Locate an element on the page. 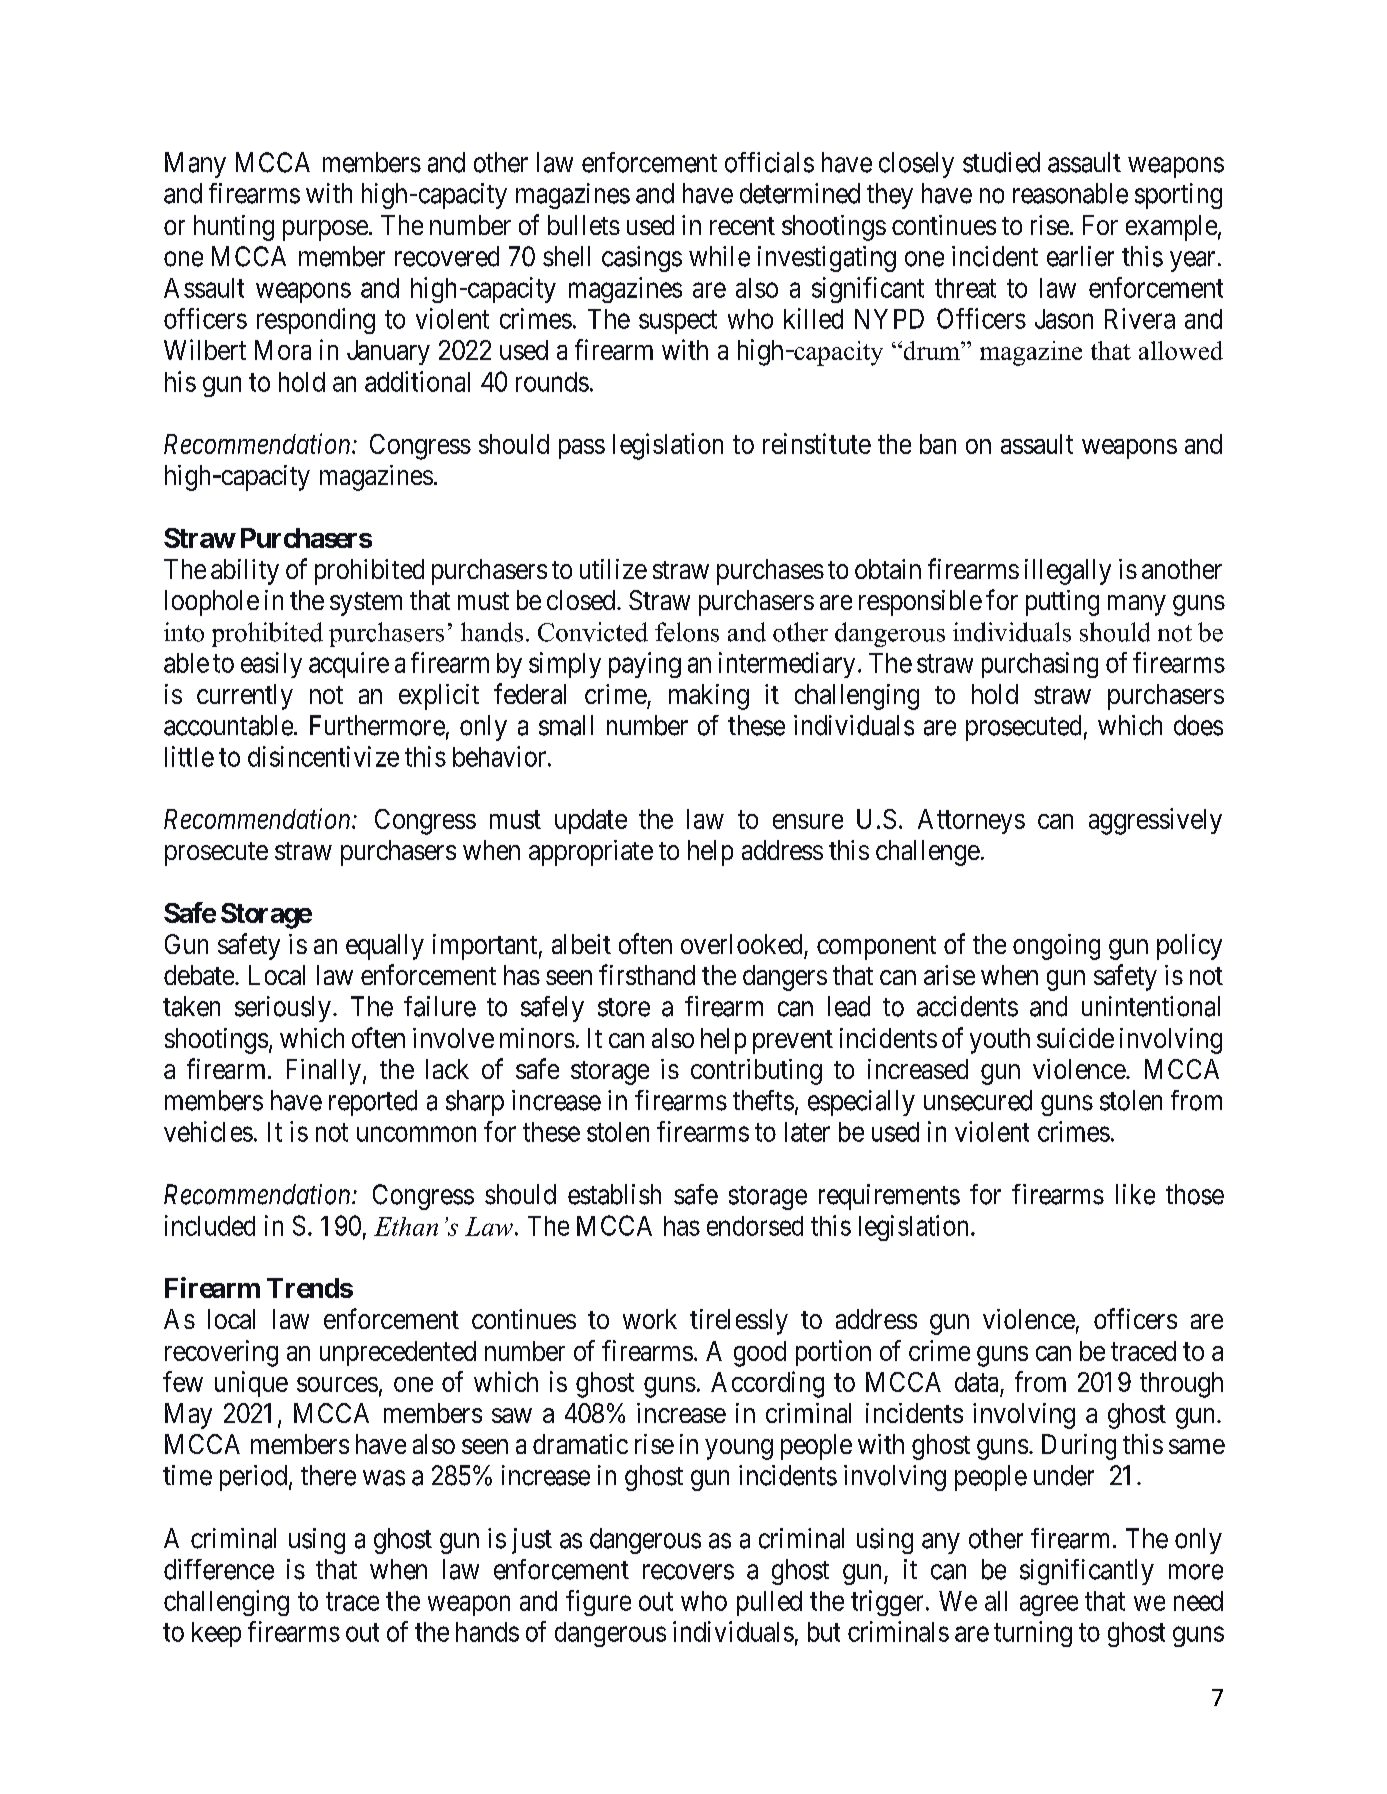 The width and height of the page is (1387, 1794). earlier is located at coordinates (1080, 256).
